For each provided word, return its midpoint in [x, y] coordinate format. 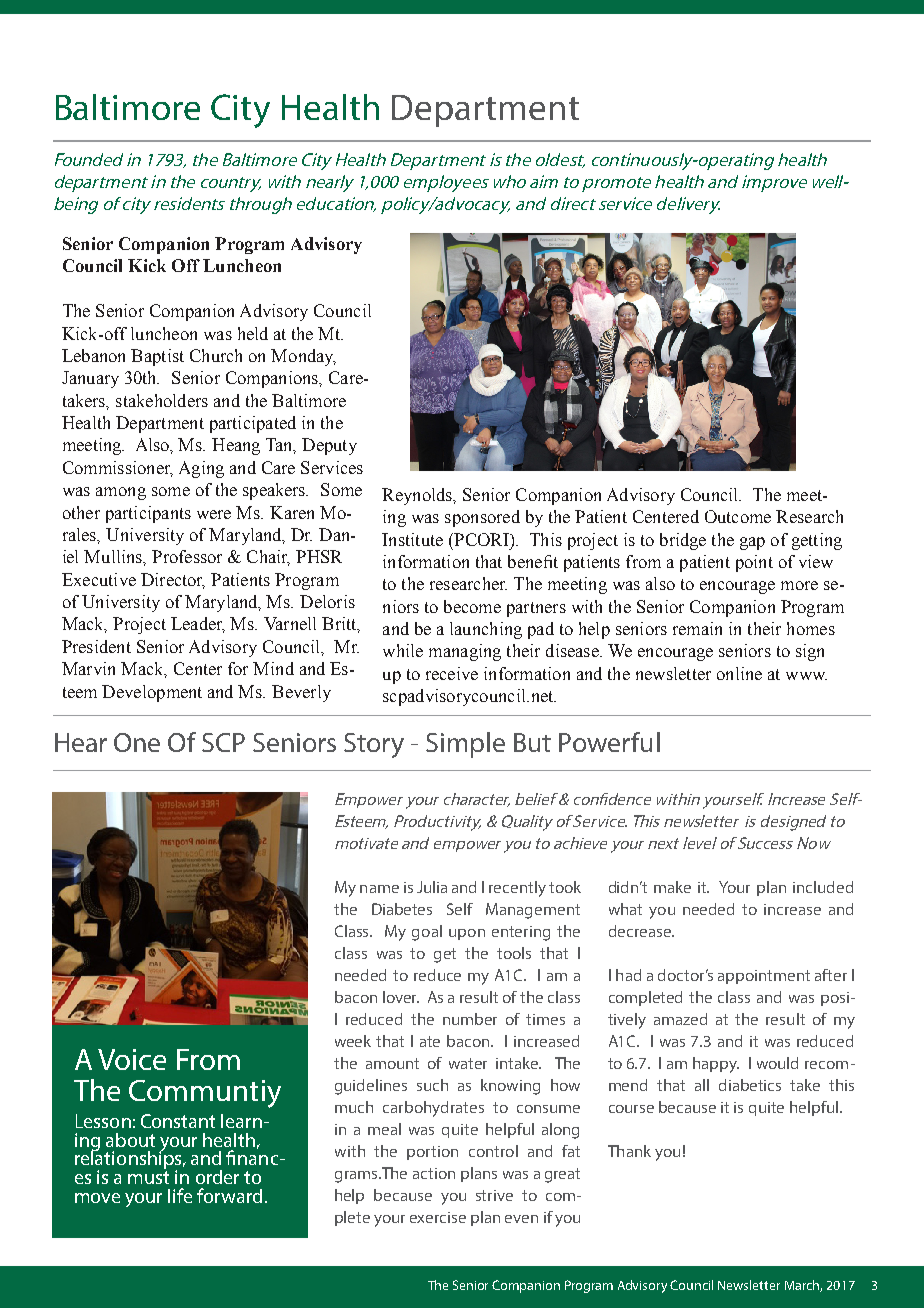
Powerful [609, 742]
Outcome [738, 516]
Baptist [157, 357]
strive [494, 1195]
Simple [465, 745]
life [180, 1195]
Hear [81, 742]
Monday [303, 357]
